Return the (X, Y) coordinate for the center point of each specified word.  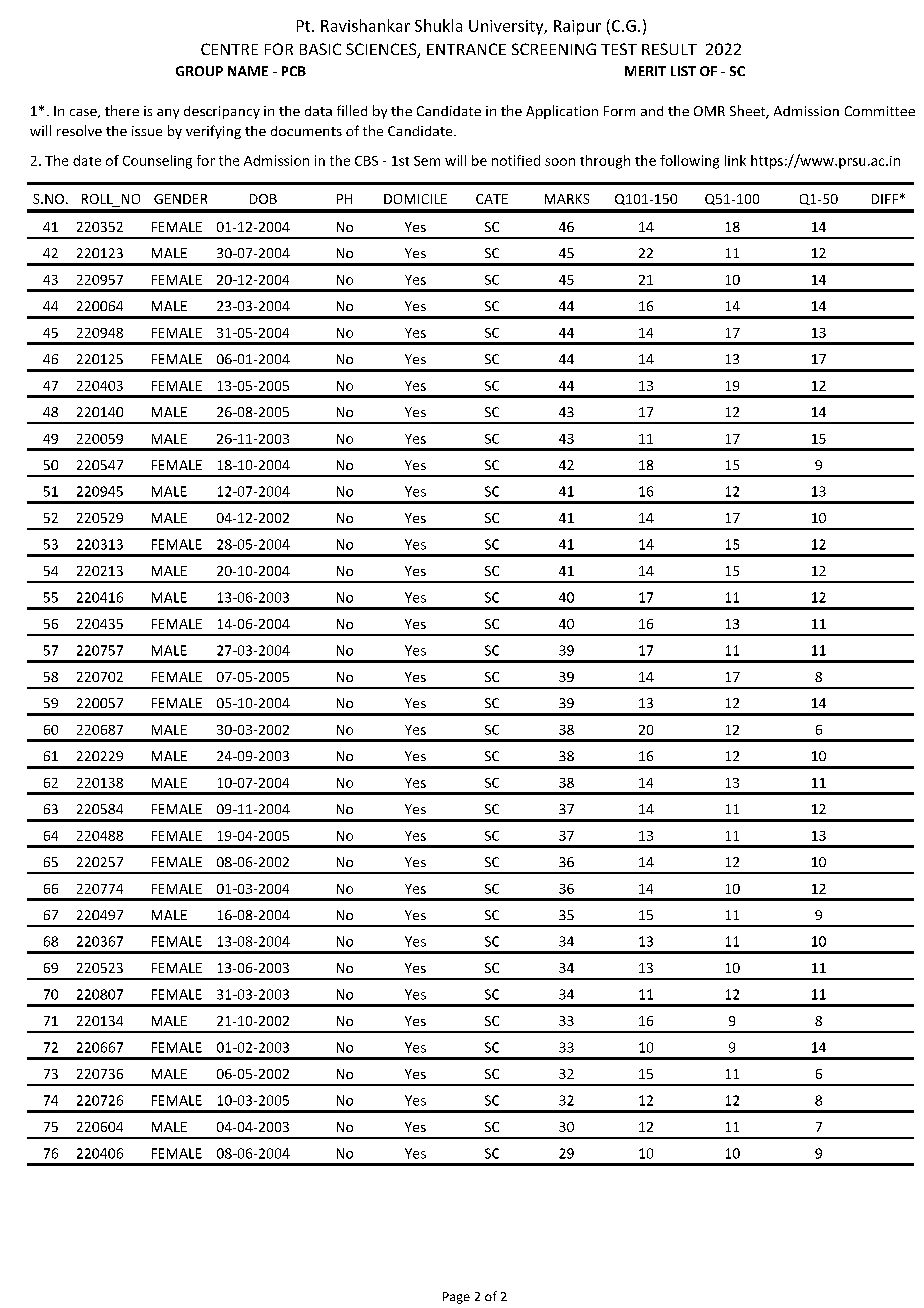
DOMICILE (415, 199)
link (735, 160)
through (605, 162)
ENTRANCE (466, 49)
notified (516, 160)
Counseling (157, 162)
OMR (709, 111)
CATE (492, 199)
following (689, 162)
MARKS (567, 199)
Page (456, 1298)
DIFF (885, 199)
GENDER (180, 199)
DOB (263, 199)
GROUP (199, 71)
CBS (366, 161)
